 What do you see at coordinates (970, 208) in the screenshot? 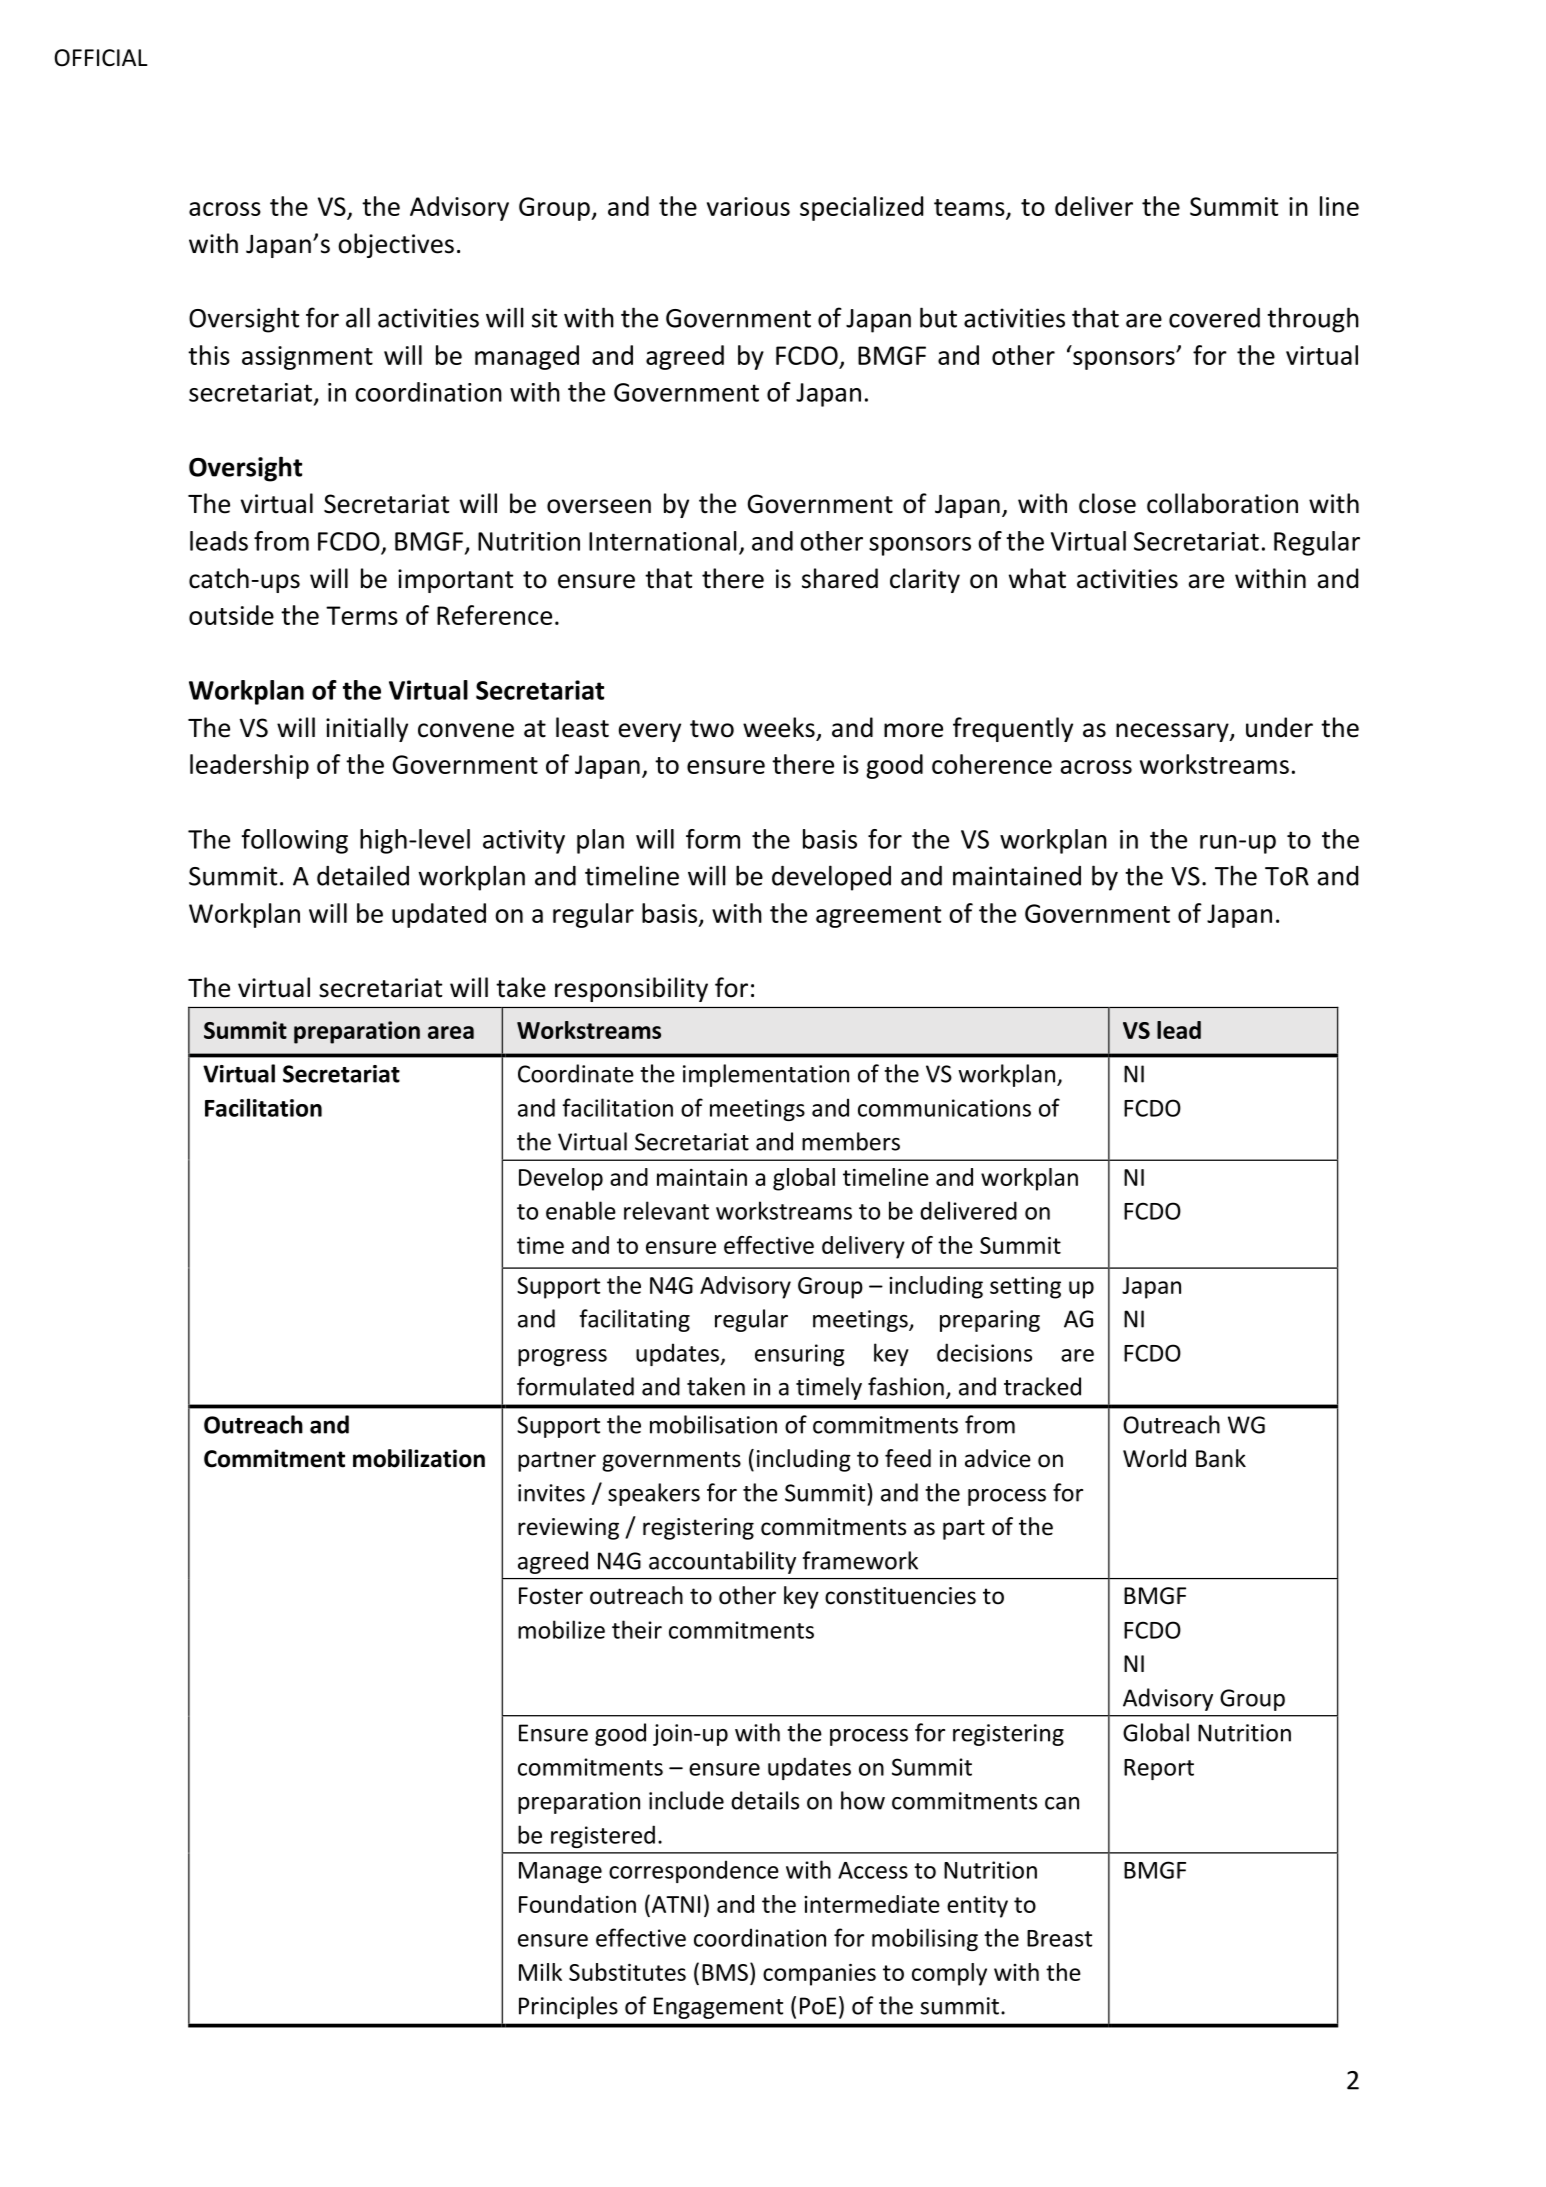
I see `teams` at bounding box center [970, 208].
